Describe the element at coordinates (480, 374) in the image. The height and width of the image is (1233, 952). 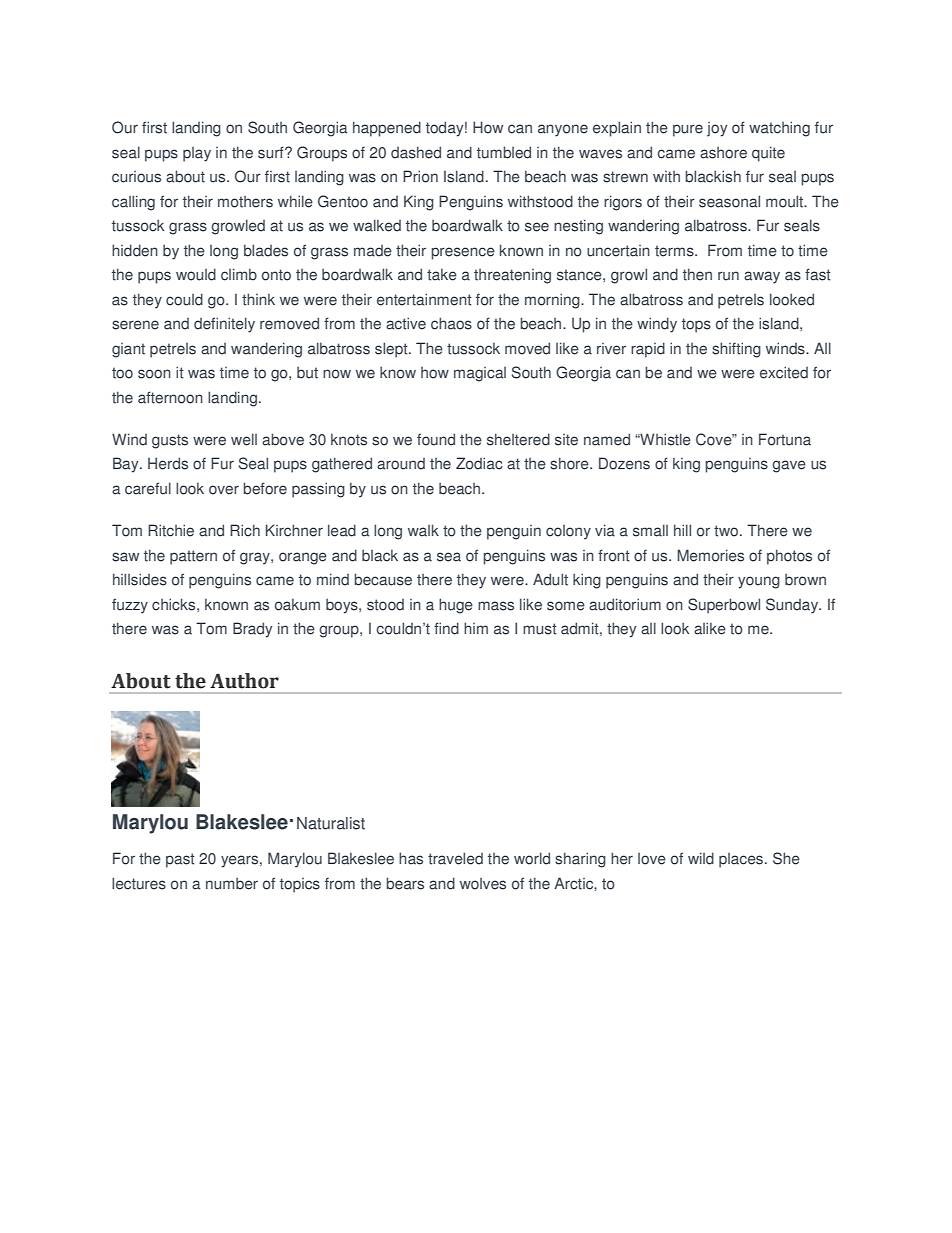
I see `magical` at that location.
